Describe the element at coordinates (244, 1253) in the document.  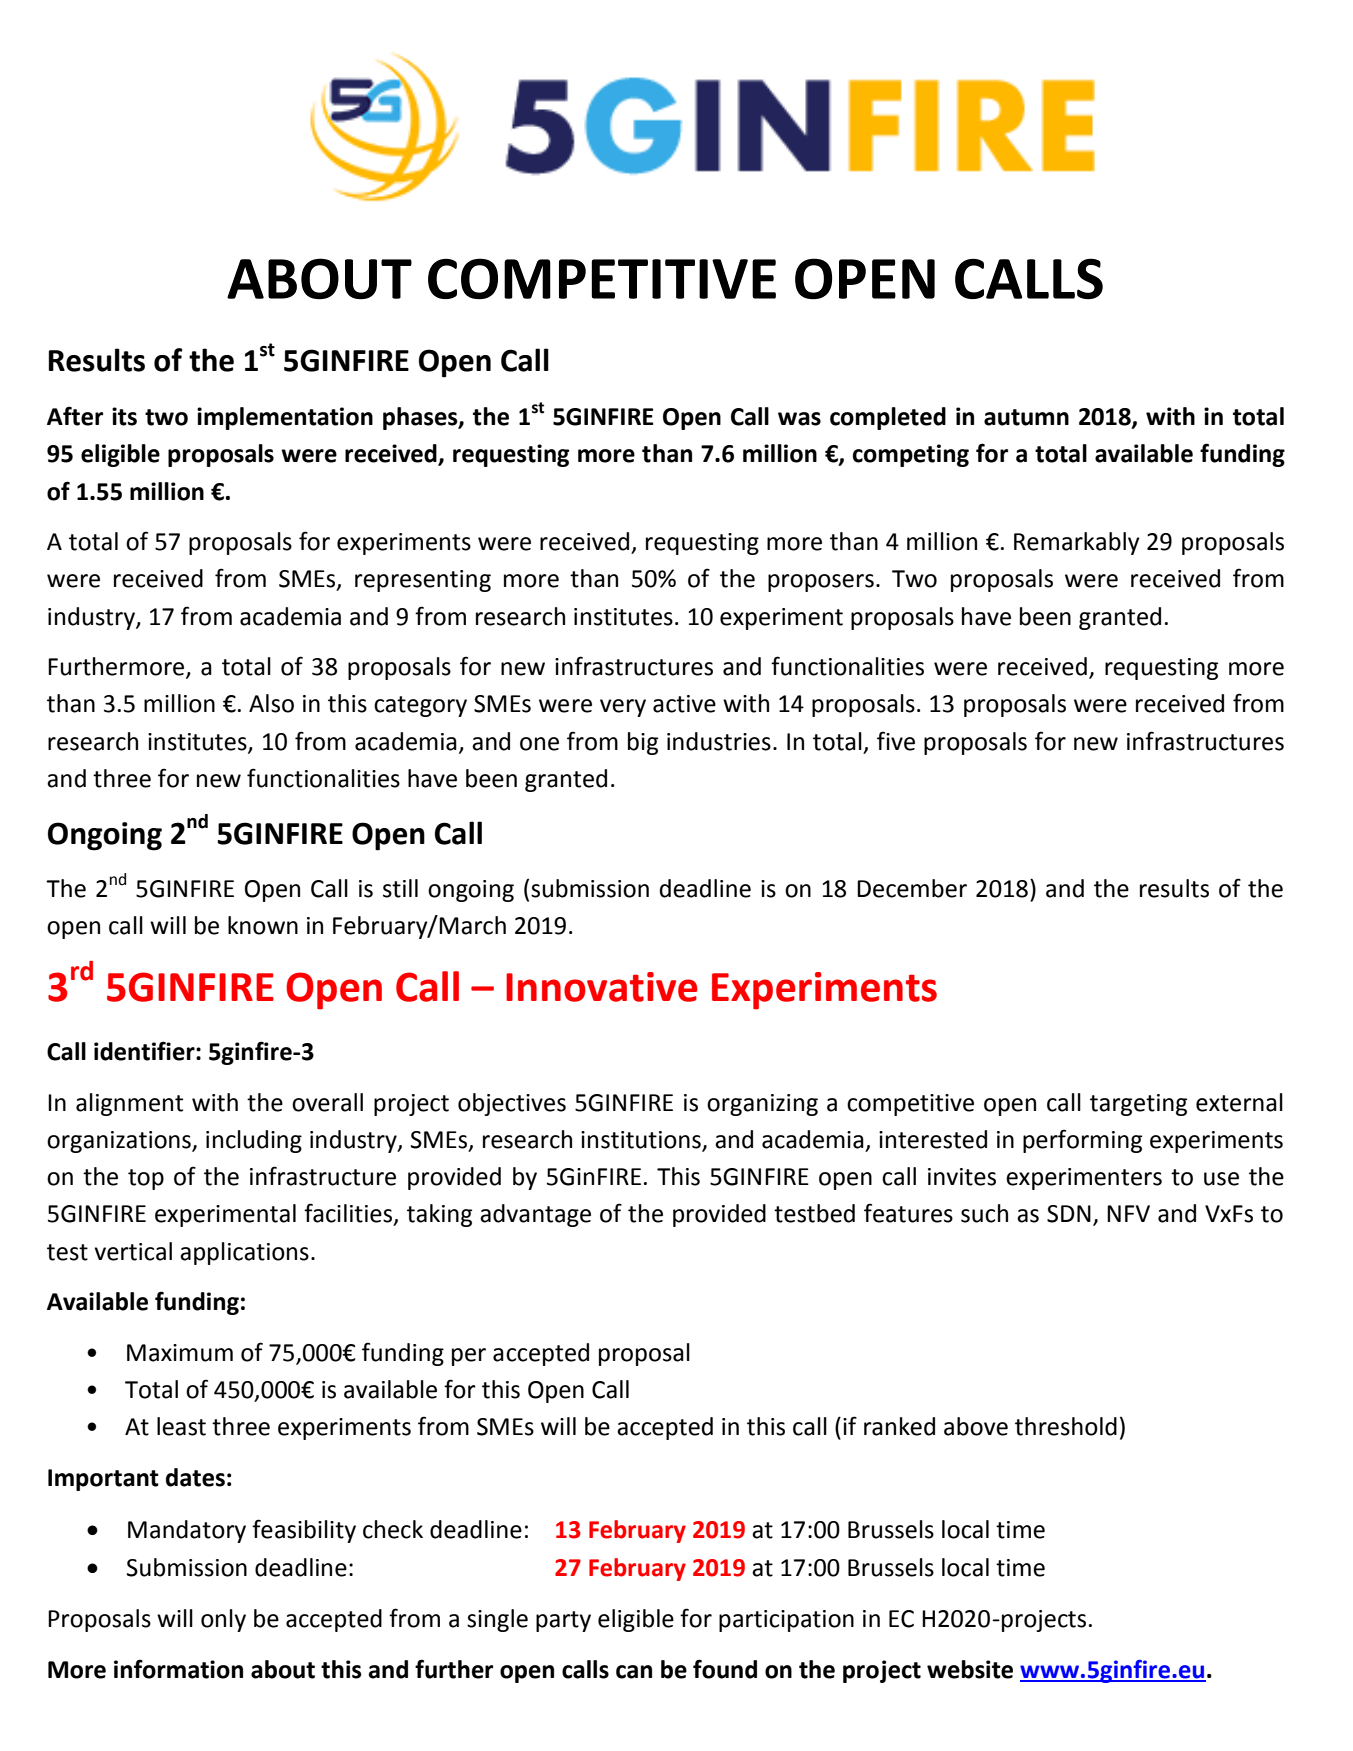
I see `applications` at that location.
